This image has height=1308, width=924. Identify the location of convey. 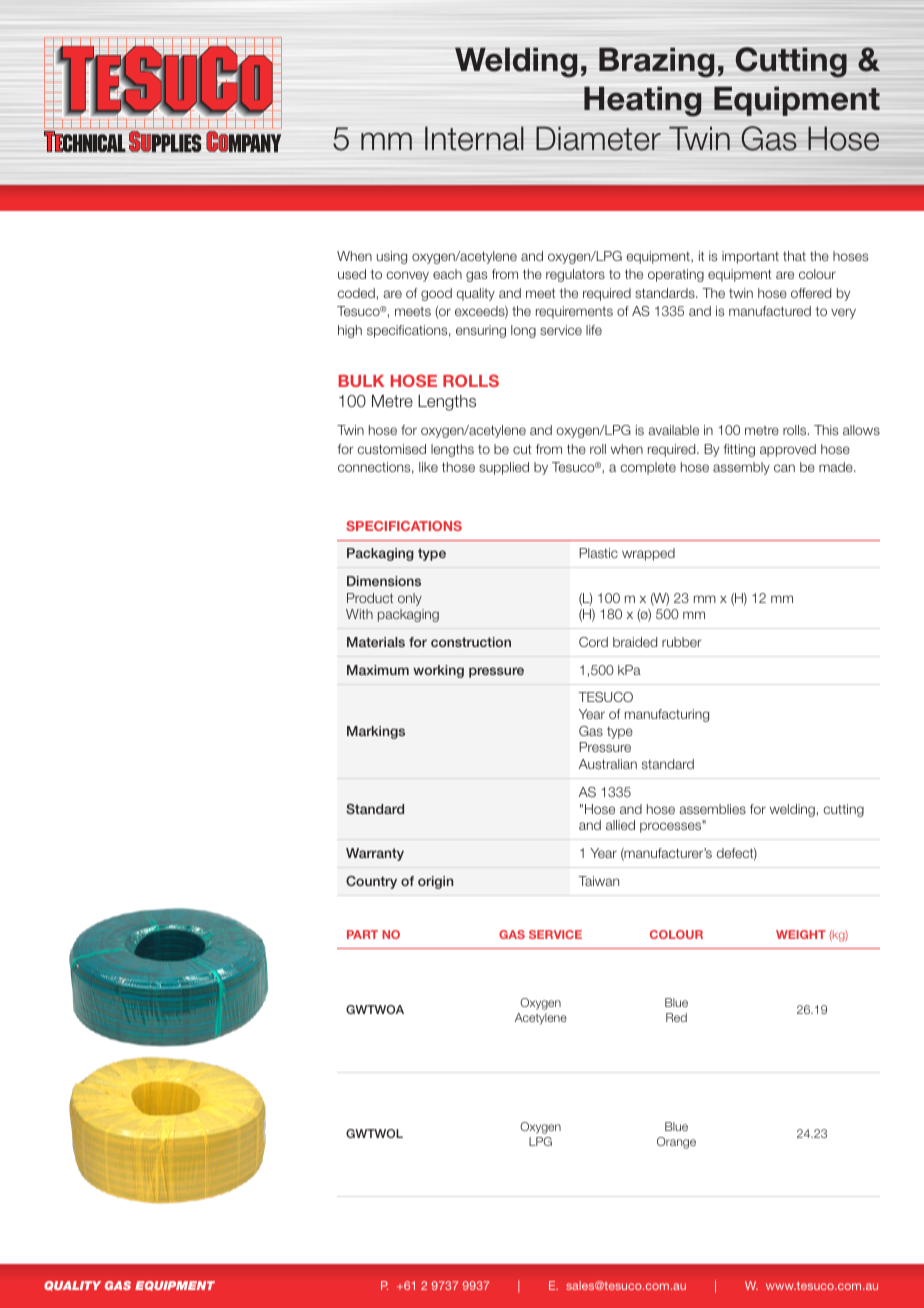
(407, 276).
